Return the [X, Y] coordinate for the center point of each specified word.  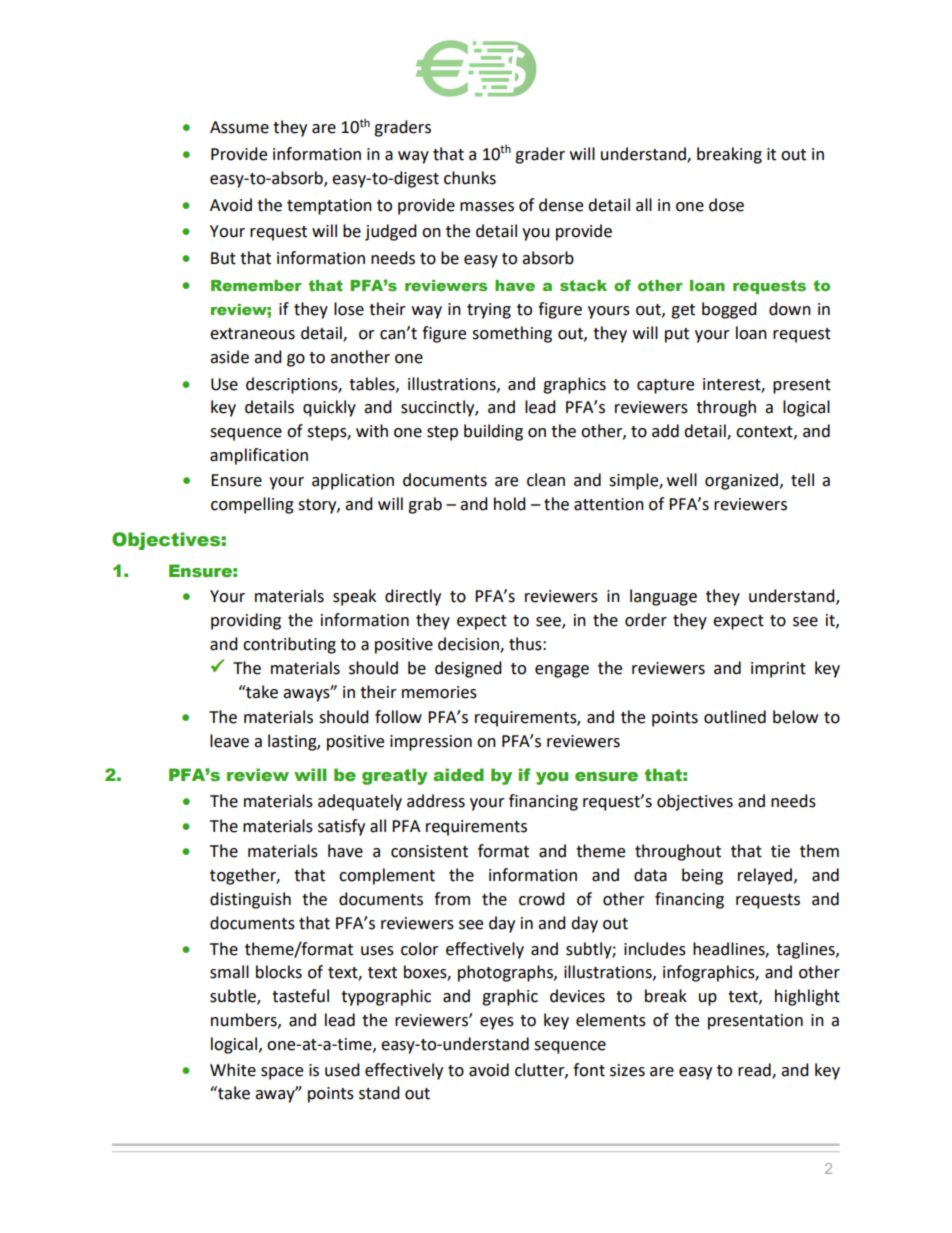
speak [354, 597]
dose [726, 205]
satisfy [341, 827]
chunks [470, 178]
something [512, 334]
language [663, 597]
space [282, 1073]
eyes [497, 1023]
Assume [239, 127]
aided [458, 775]
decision [469, 645]
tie [780, 851]
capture [665, 386]
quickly [329, 408]
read [755, 1070]
